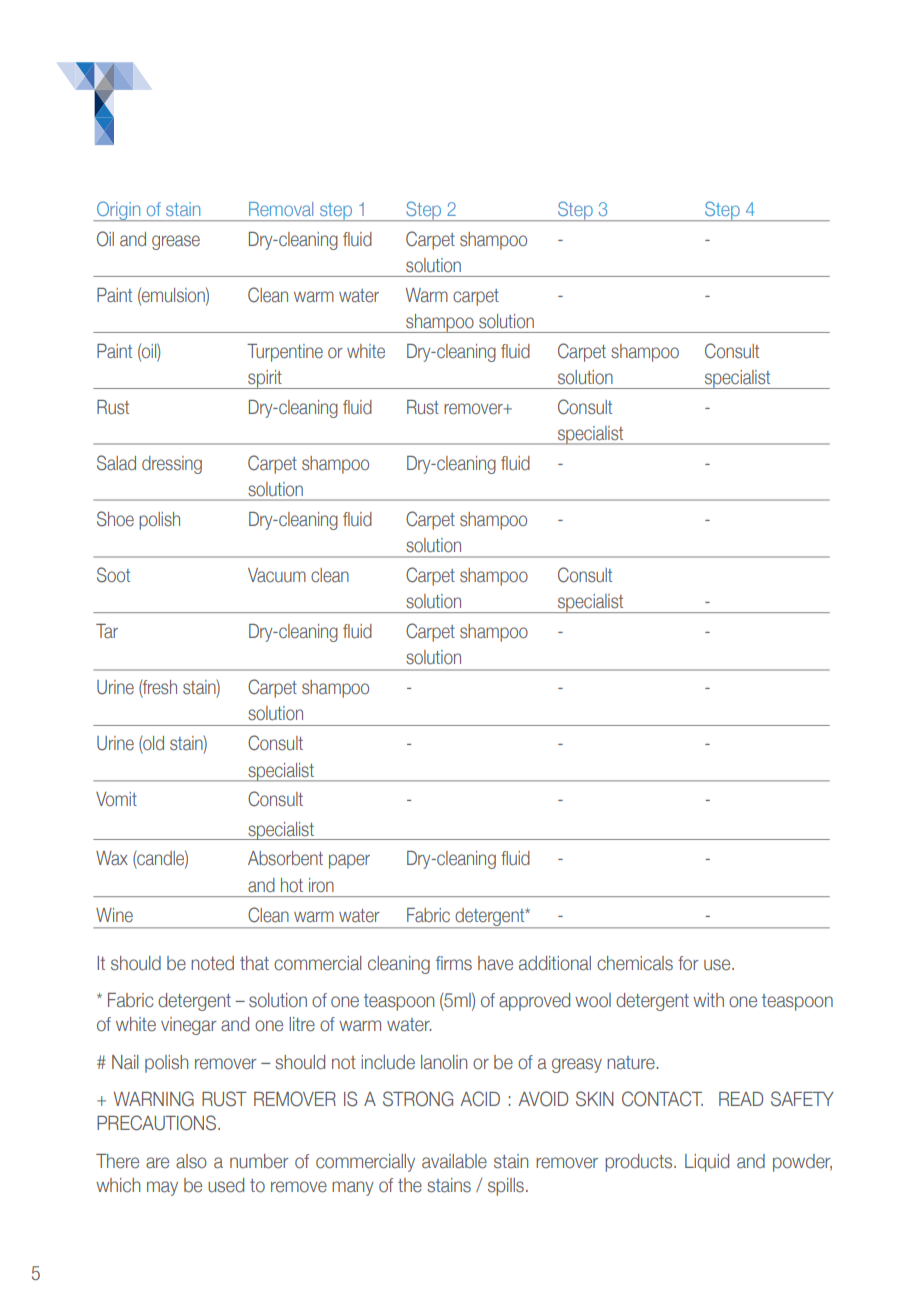 The width and height of the screenshot is (924, 1308). I want to click on Removal, so click(281, 209).
